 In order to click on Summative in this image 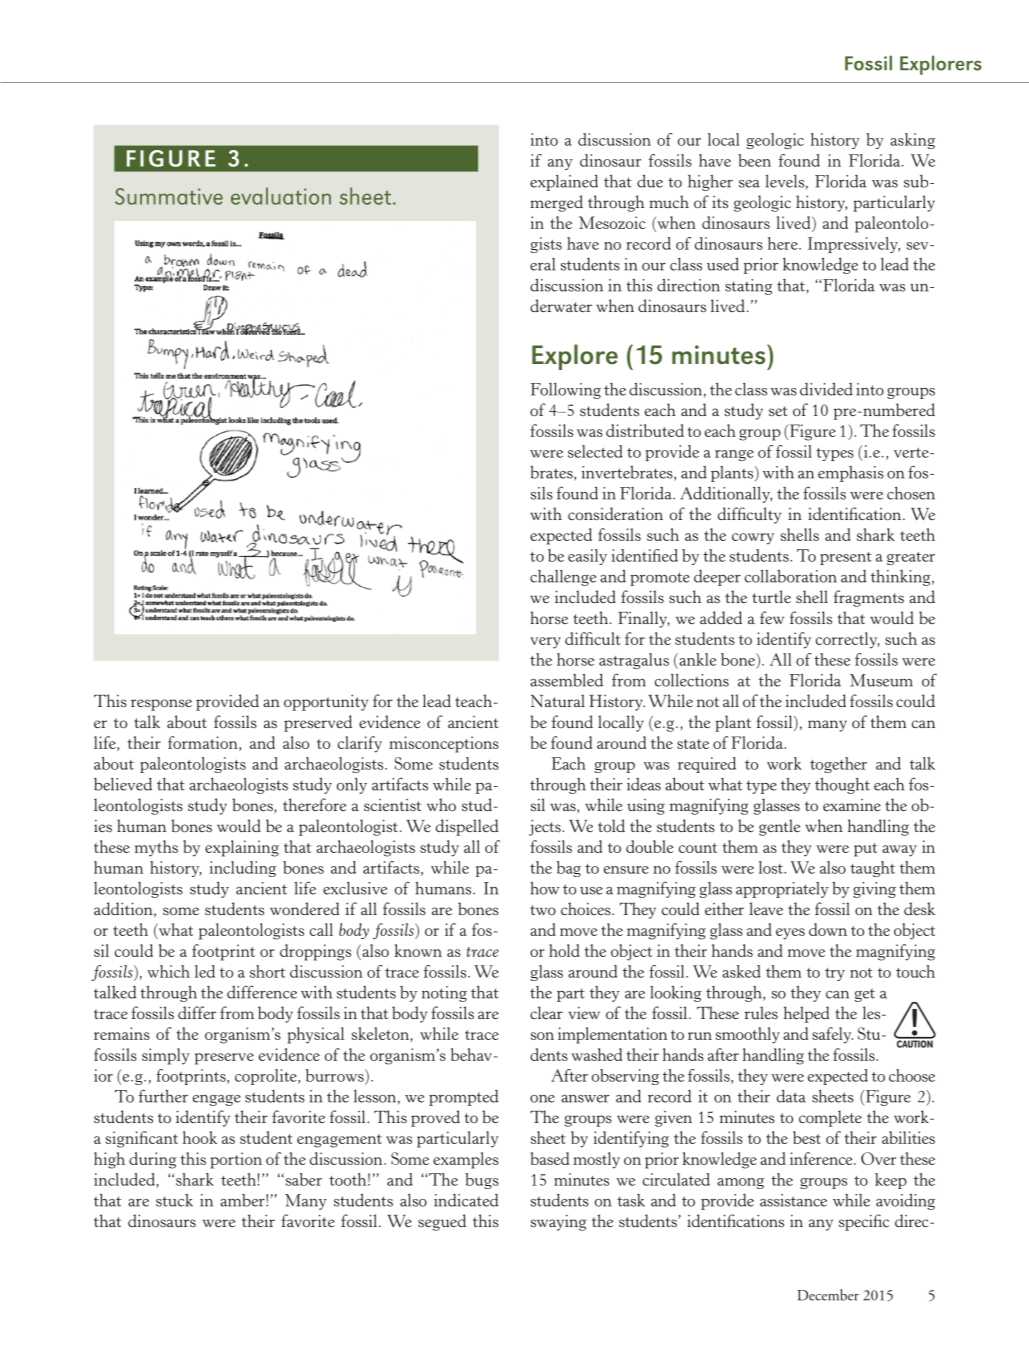, I will do `click(169, 196)`.
